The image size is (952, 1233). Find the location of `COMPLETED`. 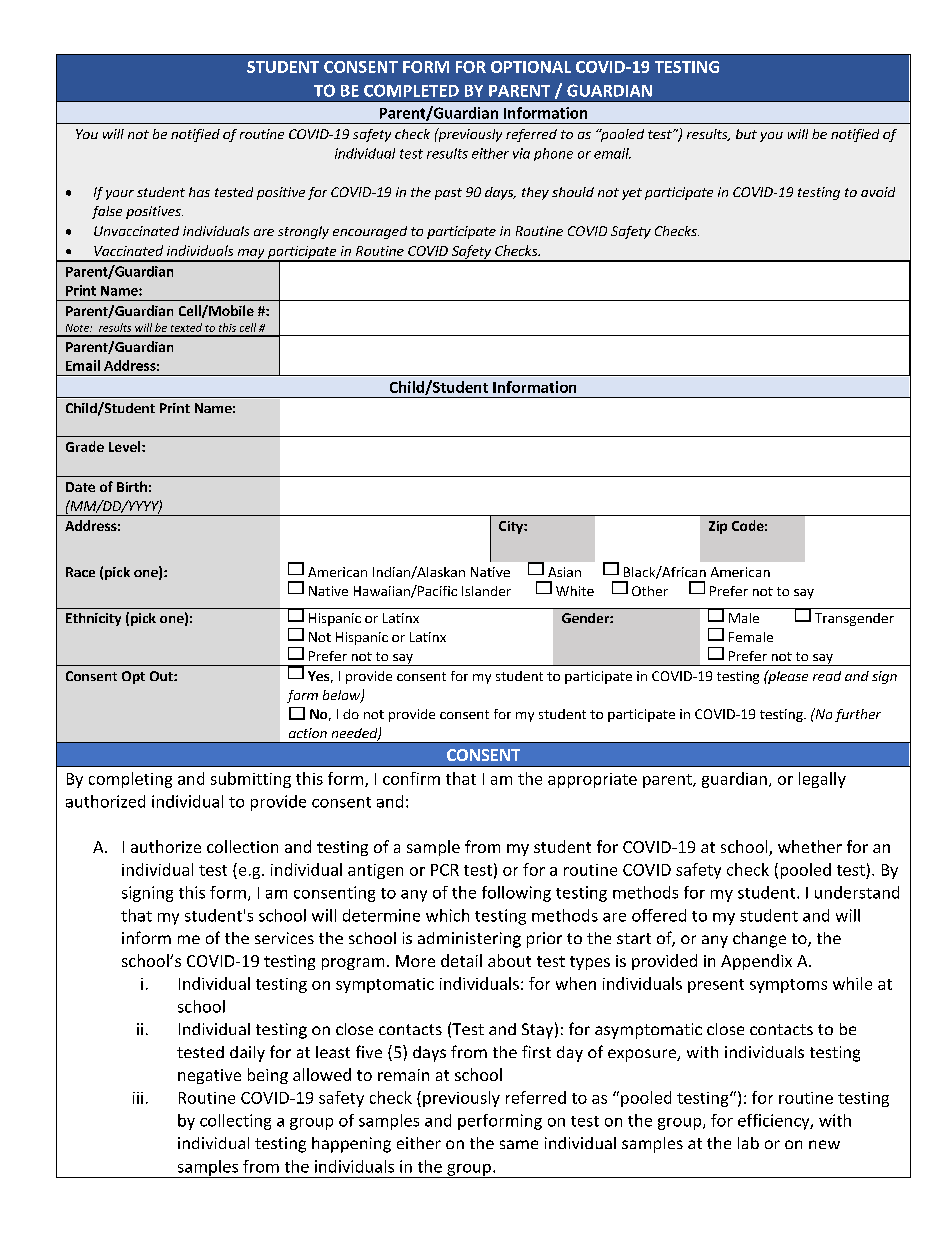

COMPLETED is located at coordinates (411, 90).
